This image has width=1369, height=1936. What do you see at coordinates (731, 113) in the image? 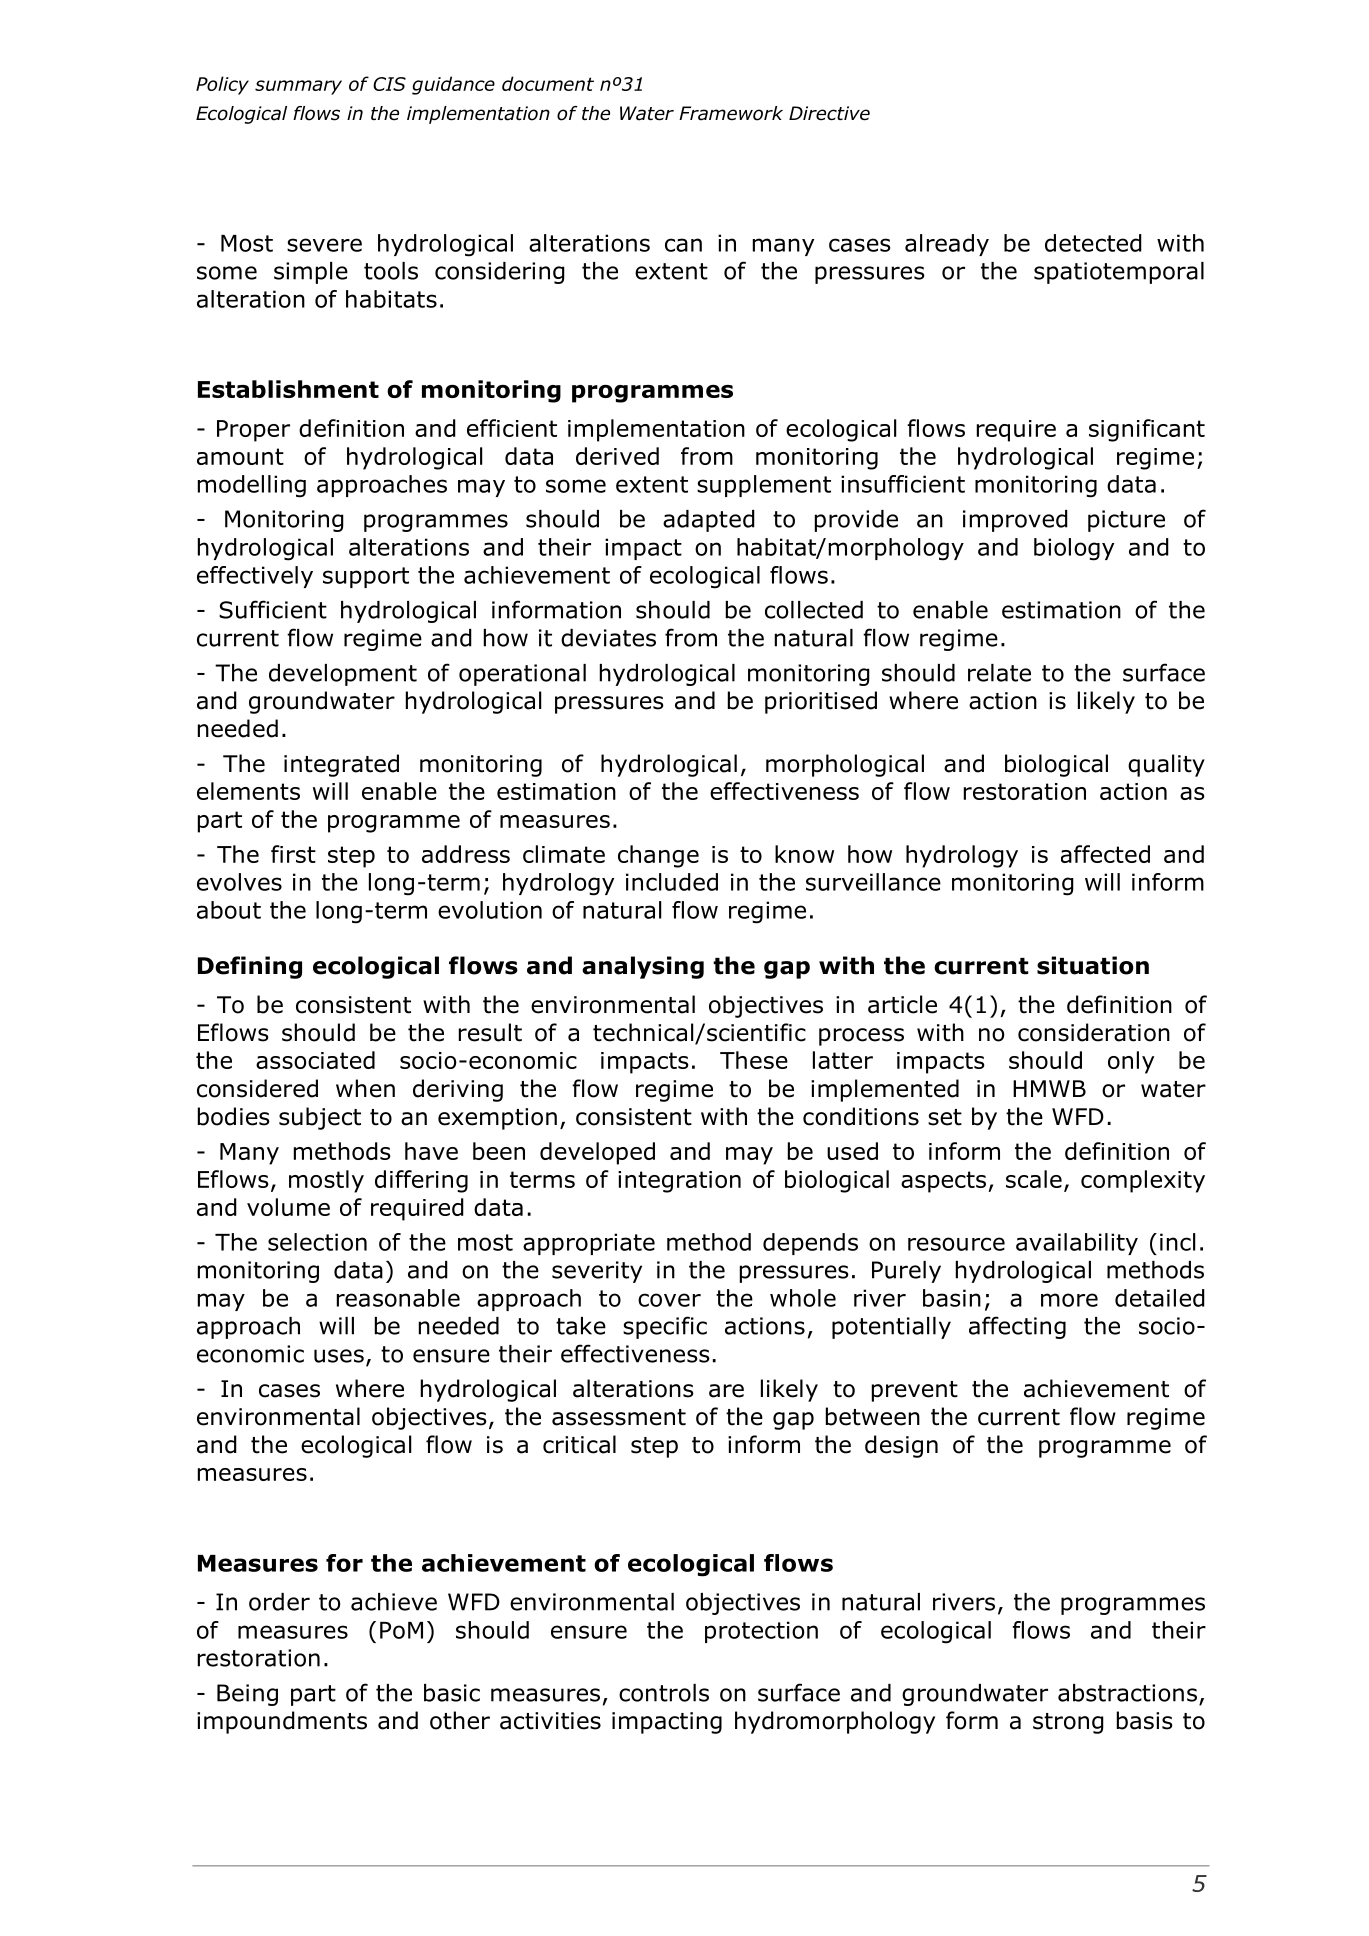
I see `Framework` at bounding box center [731, 113].
